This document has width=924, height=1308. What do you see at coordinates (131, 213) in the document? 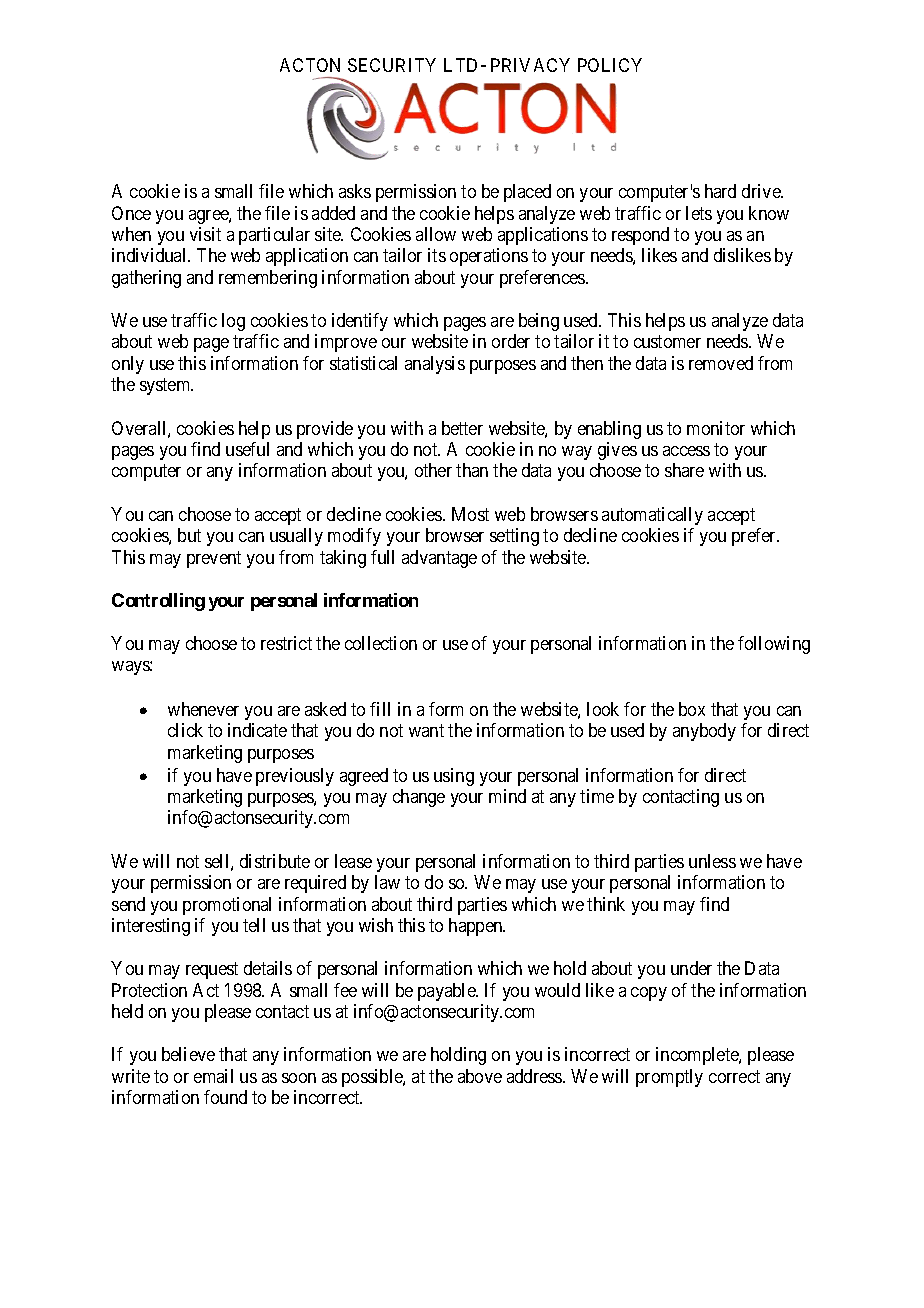
I see `Once` at bounding box center [131, 213].
